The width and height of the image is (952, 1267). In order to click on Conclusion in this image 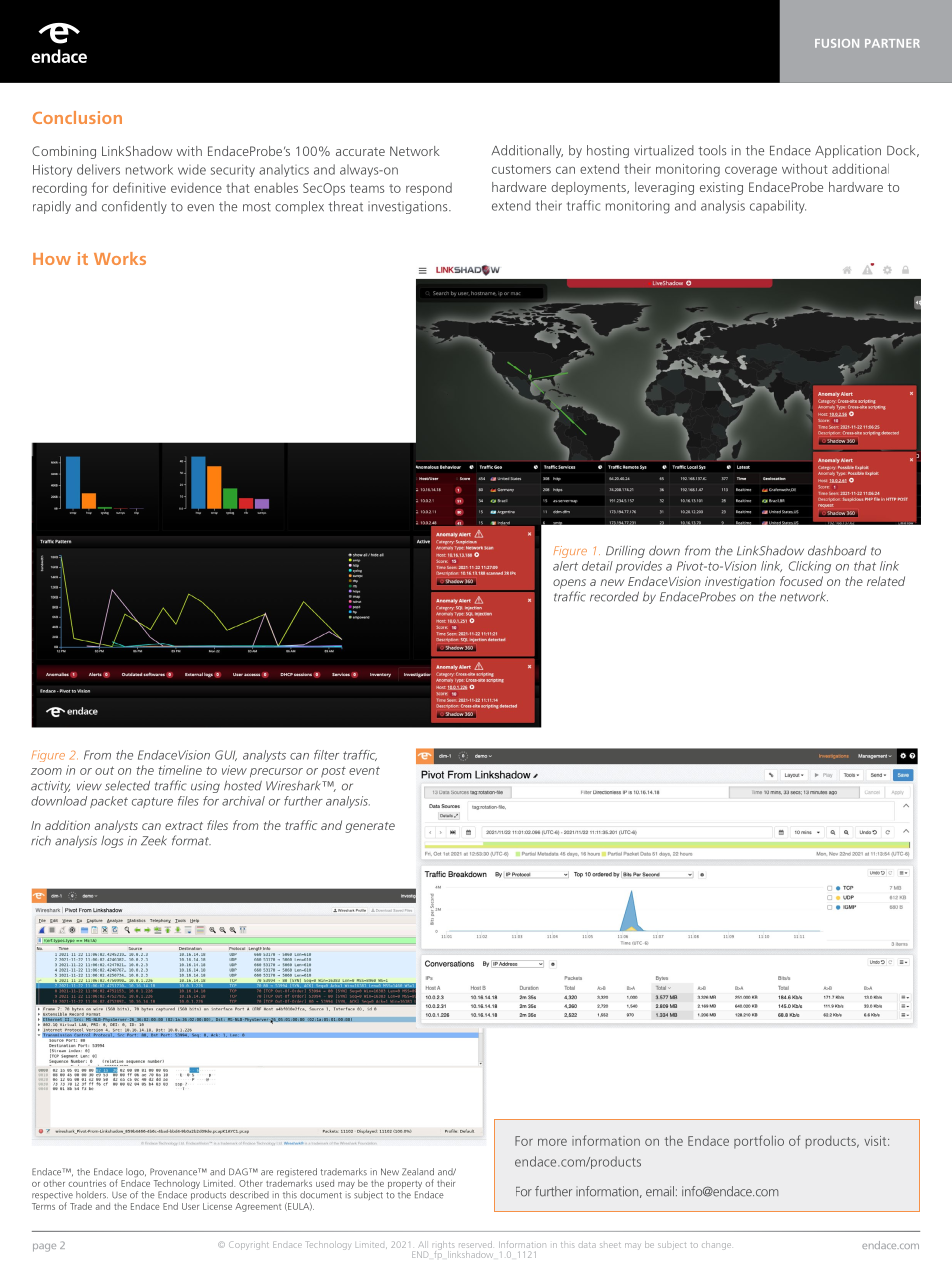, I will do `click(77, 117)`.
